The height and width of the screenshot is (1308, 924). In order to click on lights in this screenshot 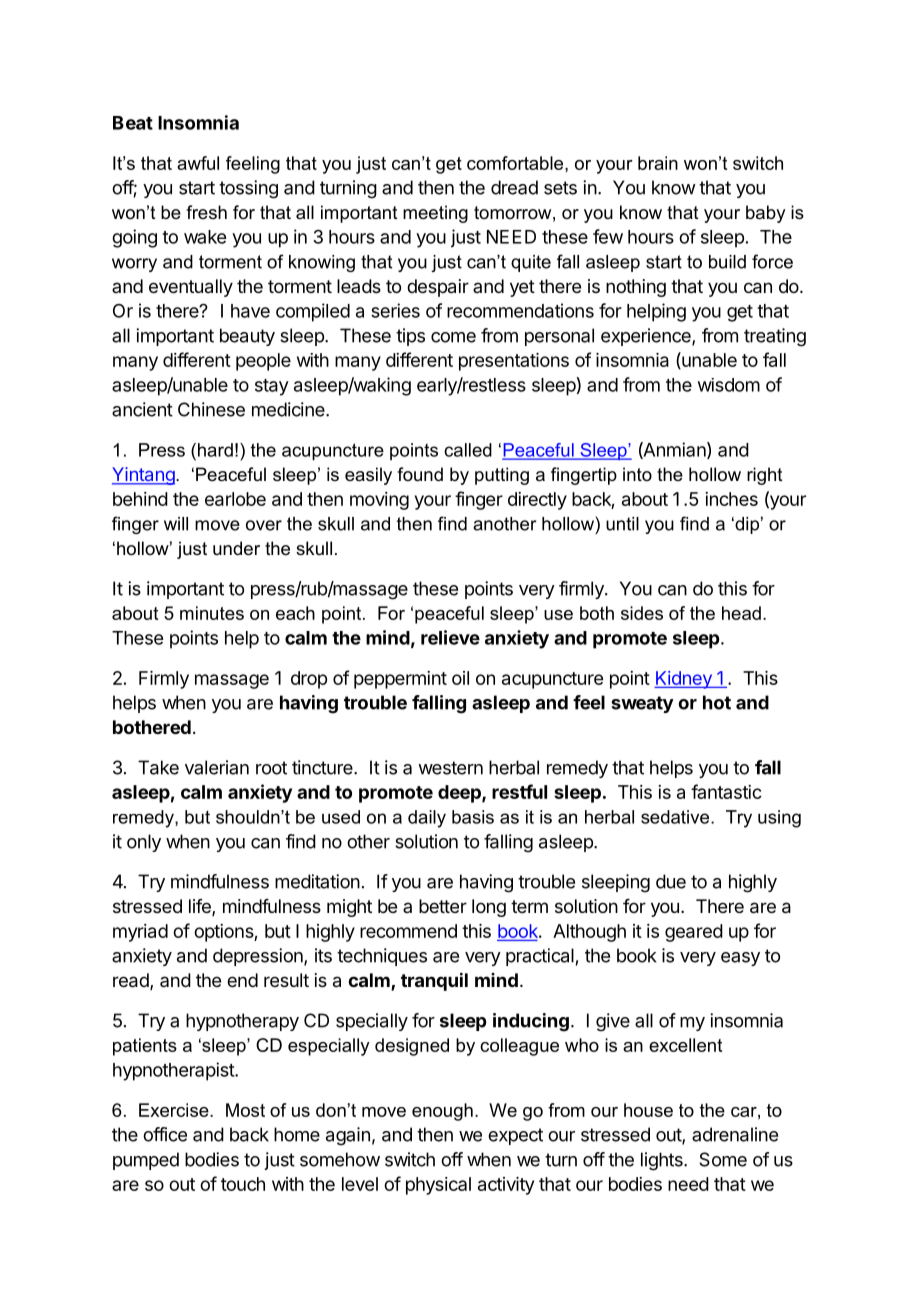, I will do `click(663, 1161)`.
